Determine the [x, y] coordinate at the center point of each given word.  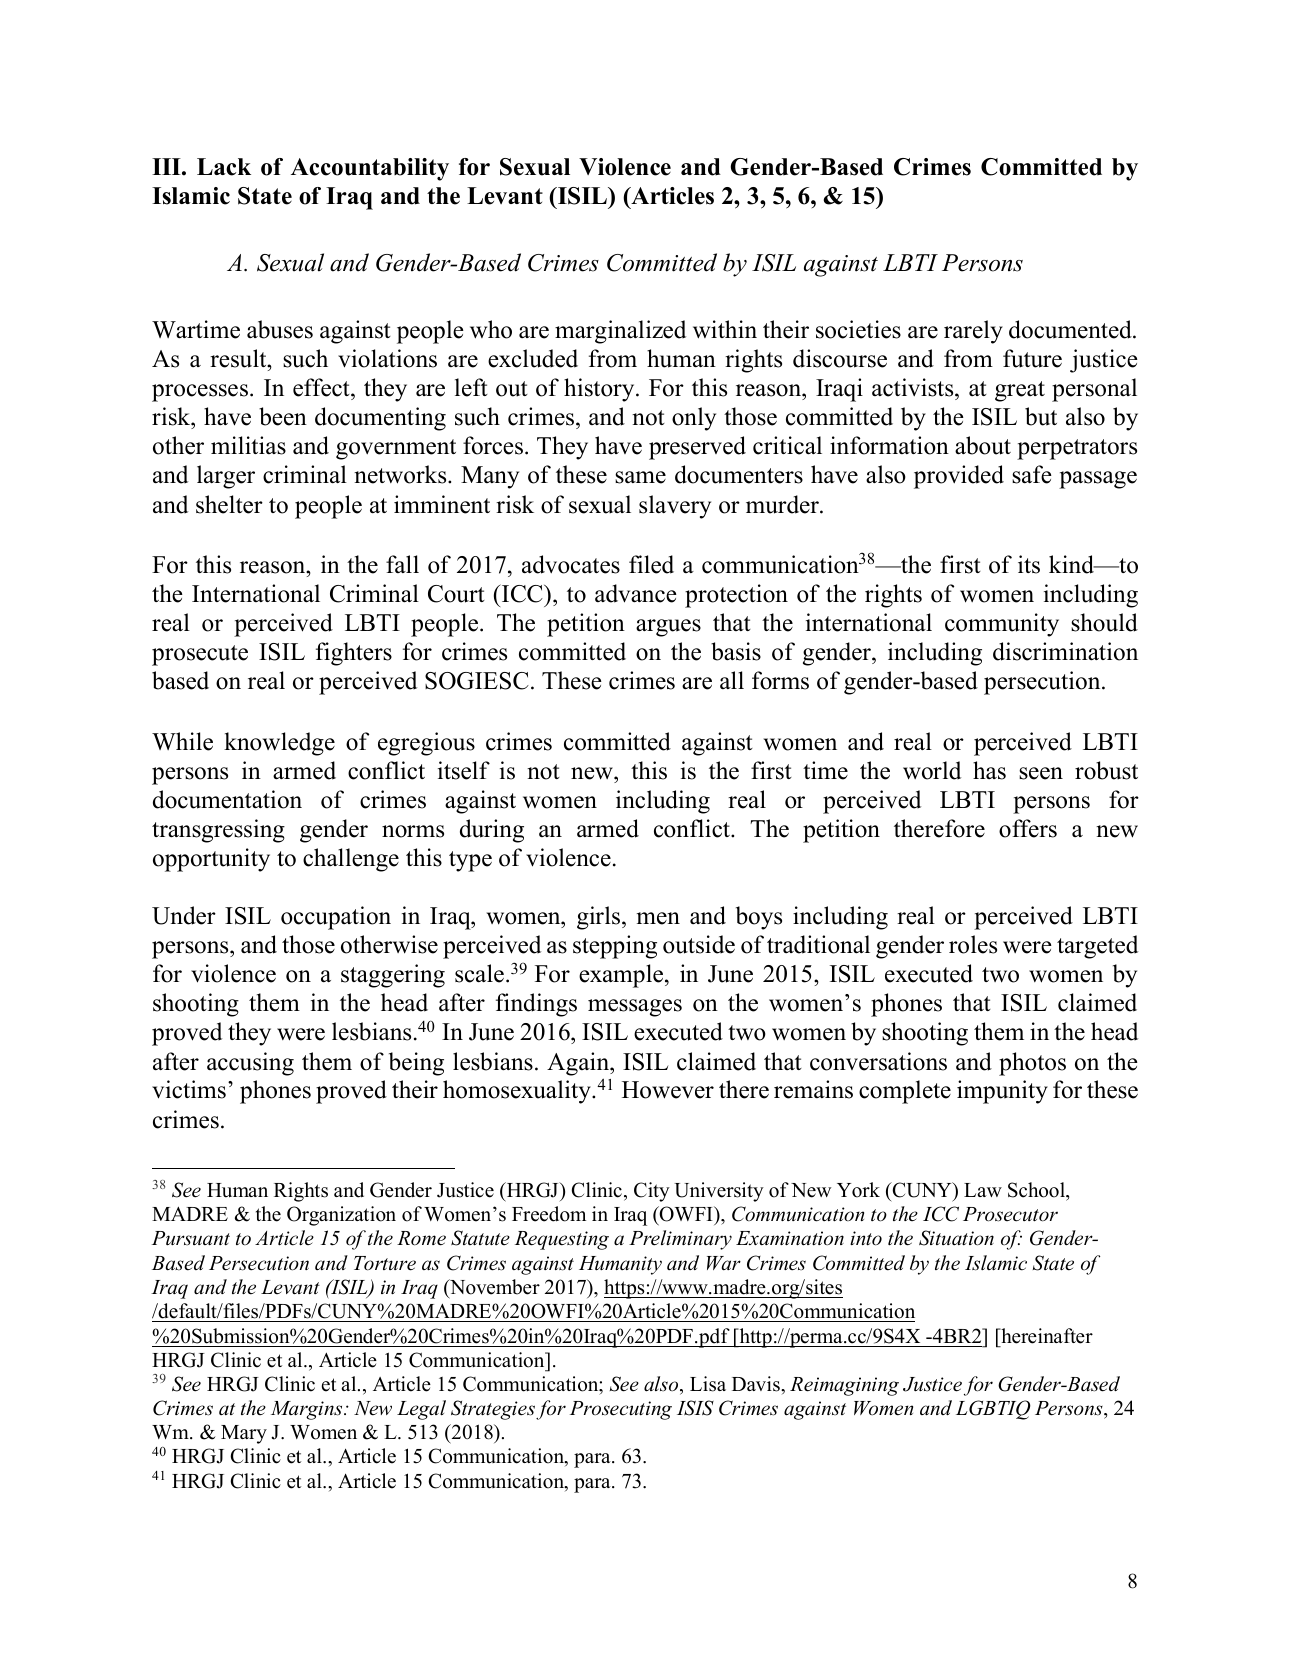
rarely [973, 332]
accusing [250, 1064]
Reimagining [844, 1386]
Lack [224, 167]
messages [635, 1008]
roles [973, 944]
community [1002, 625]
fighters [354, 654]
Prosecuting [621, 1410]
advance [636, 593]
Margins [308, 1410]
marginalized [620, 332]
